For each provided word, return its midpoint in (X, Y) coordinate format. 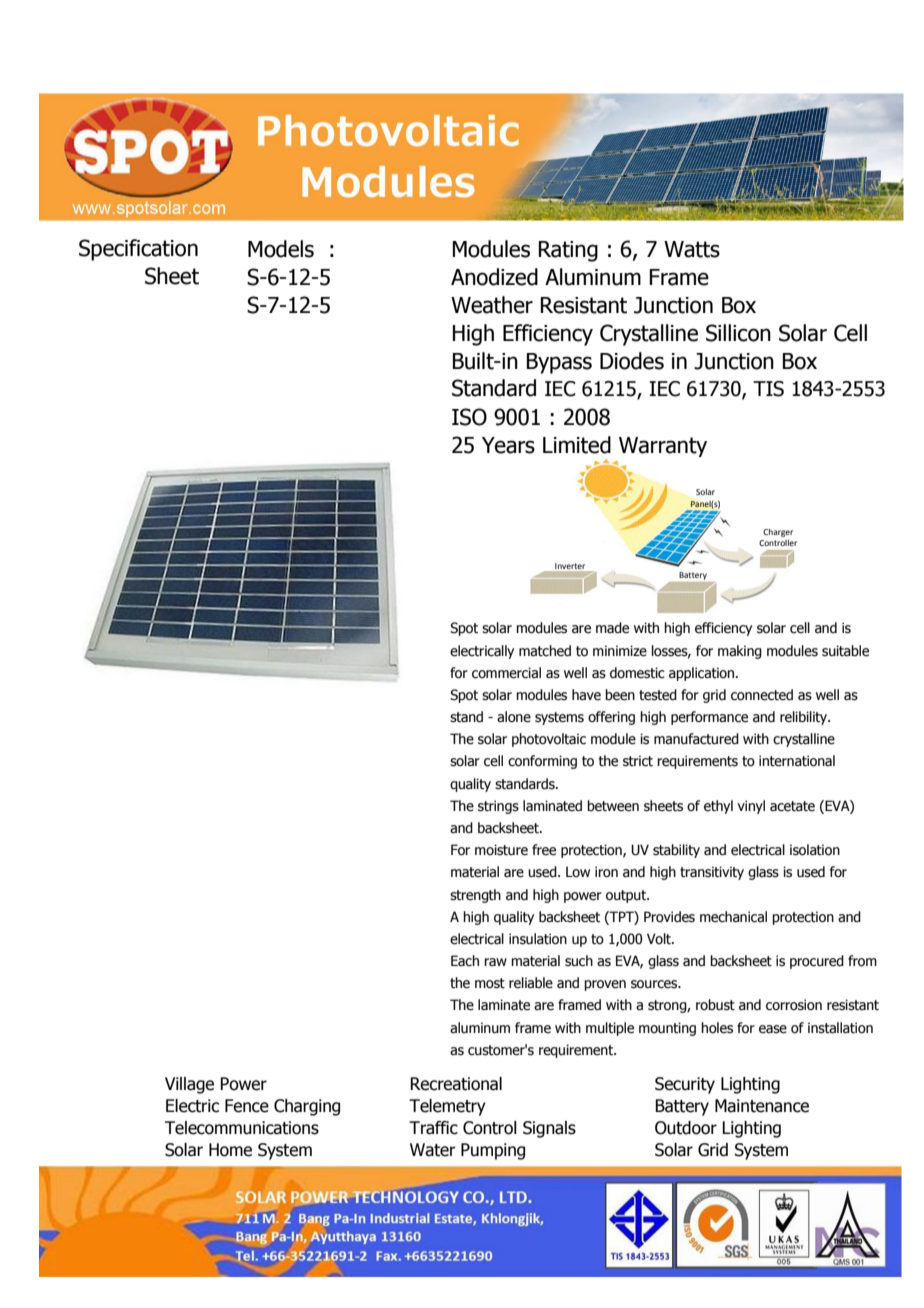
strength (475, 896)
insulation (538, 939)
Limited (577, 445)
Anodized (494, 277)
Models (281, 249)
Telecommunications (242, 1128)
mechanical (733, 917)
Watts (692, 249)
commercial (506, 673)
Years (508, 445)
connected (762, 695)
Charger (778, 533)
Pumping (493, 1151)
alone (514, 717)
